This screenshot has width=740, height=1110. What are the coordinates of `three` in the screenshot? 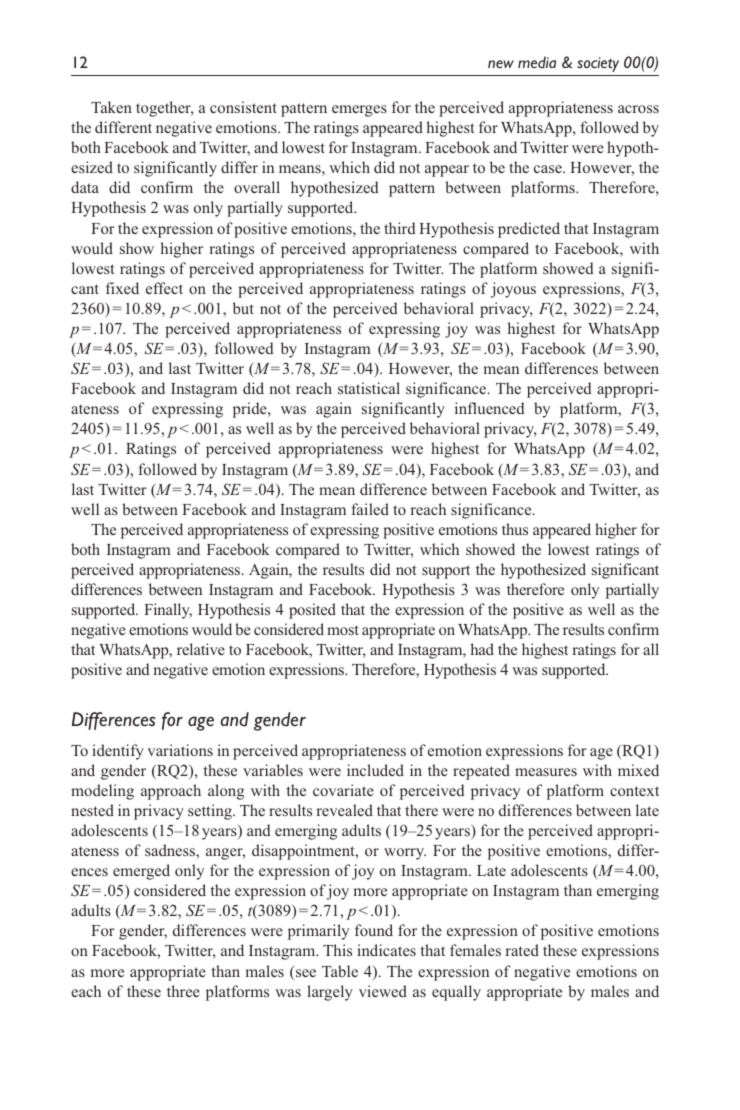 It's located at (183, 991).
